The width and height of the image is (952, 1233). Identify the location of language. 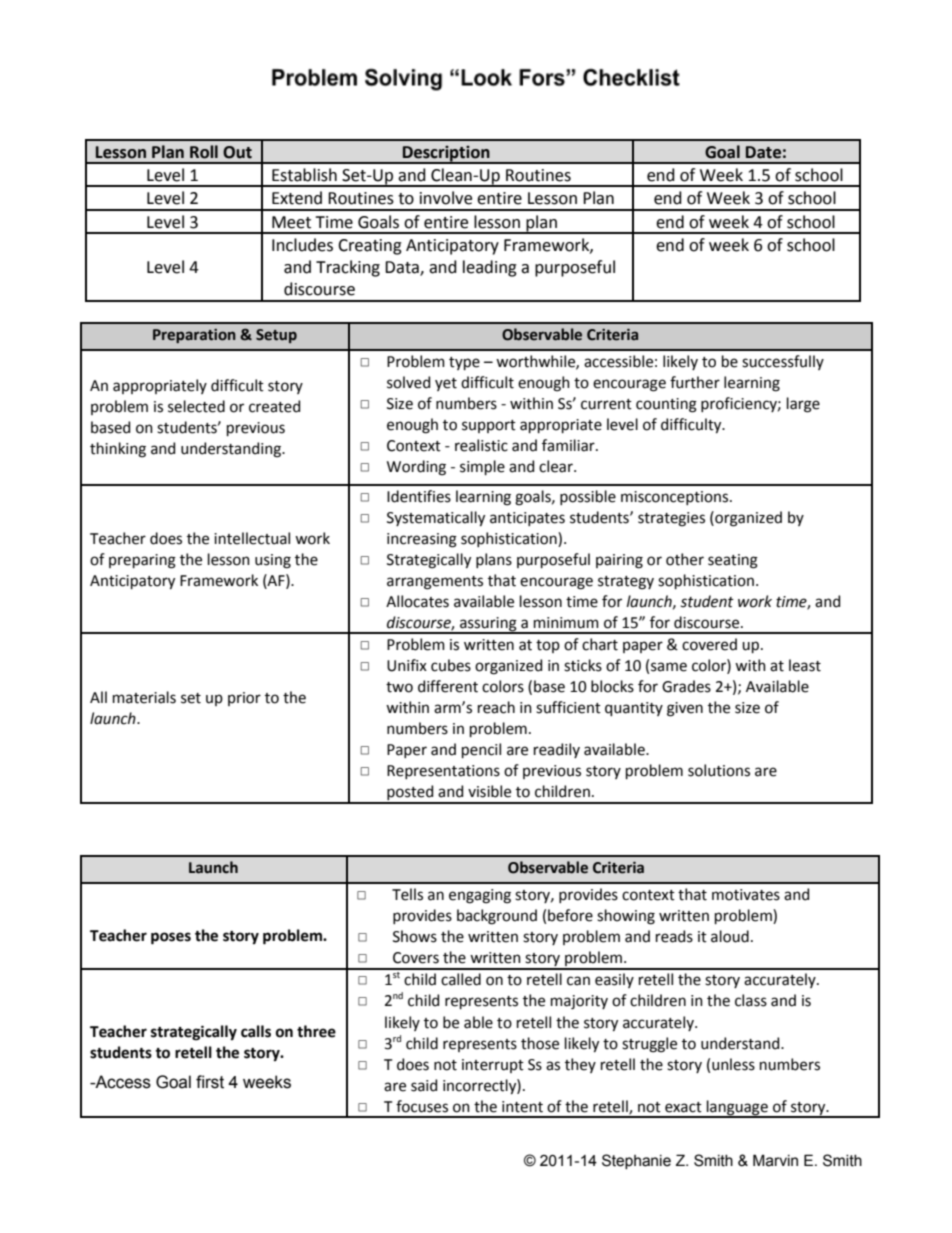
(737, 1108).
